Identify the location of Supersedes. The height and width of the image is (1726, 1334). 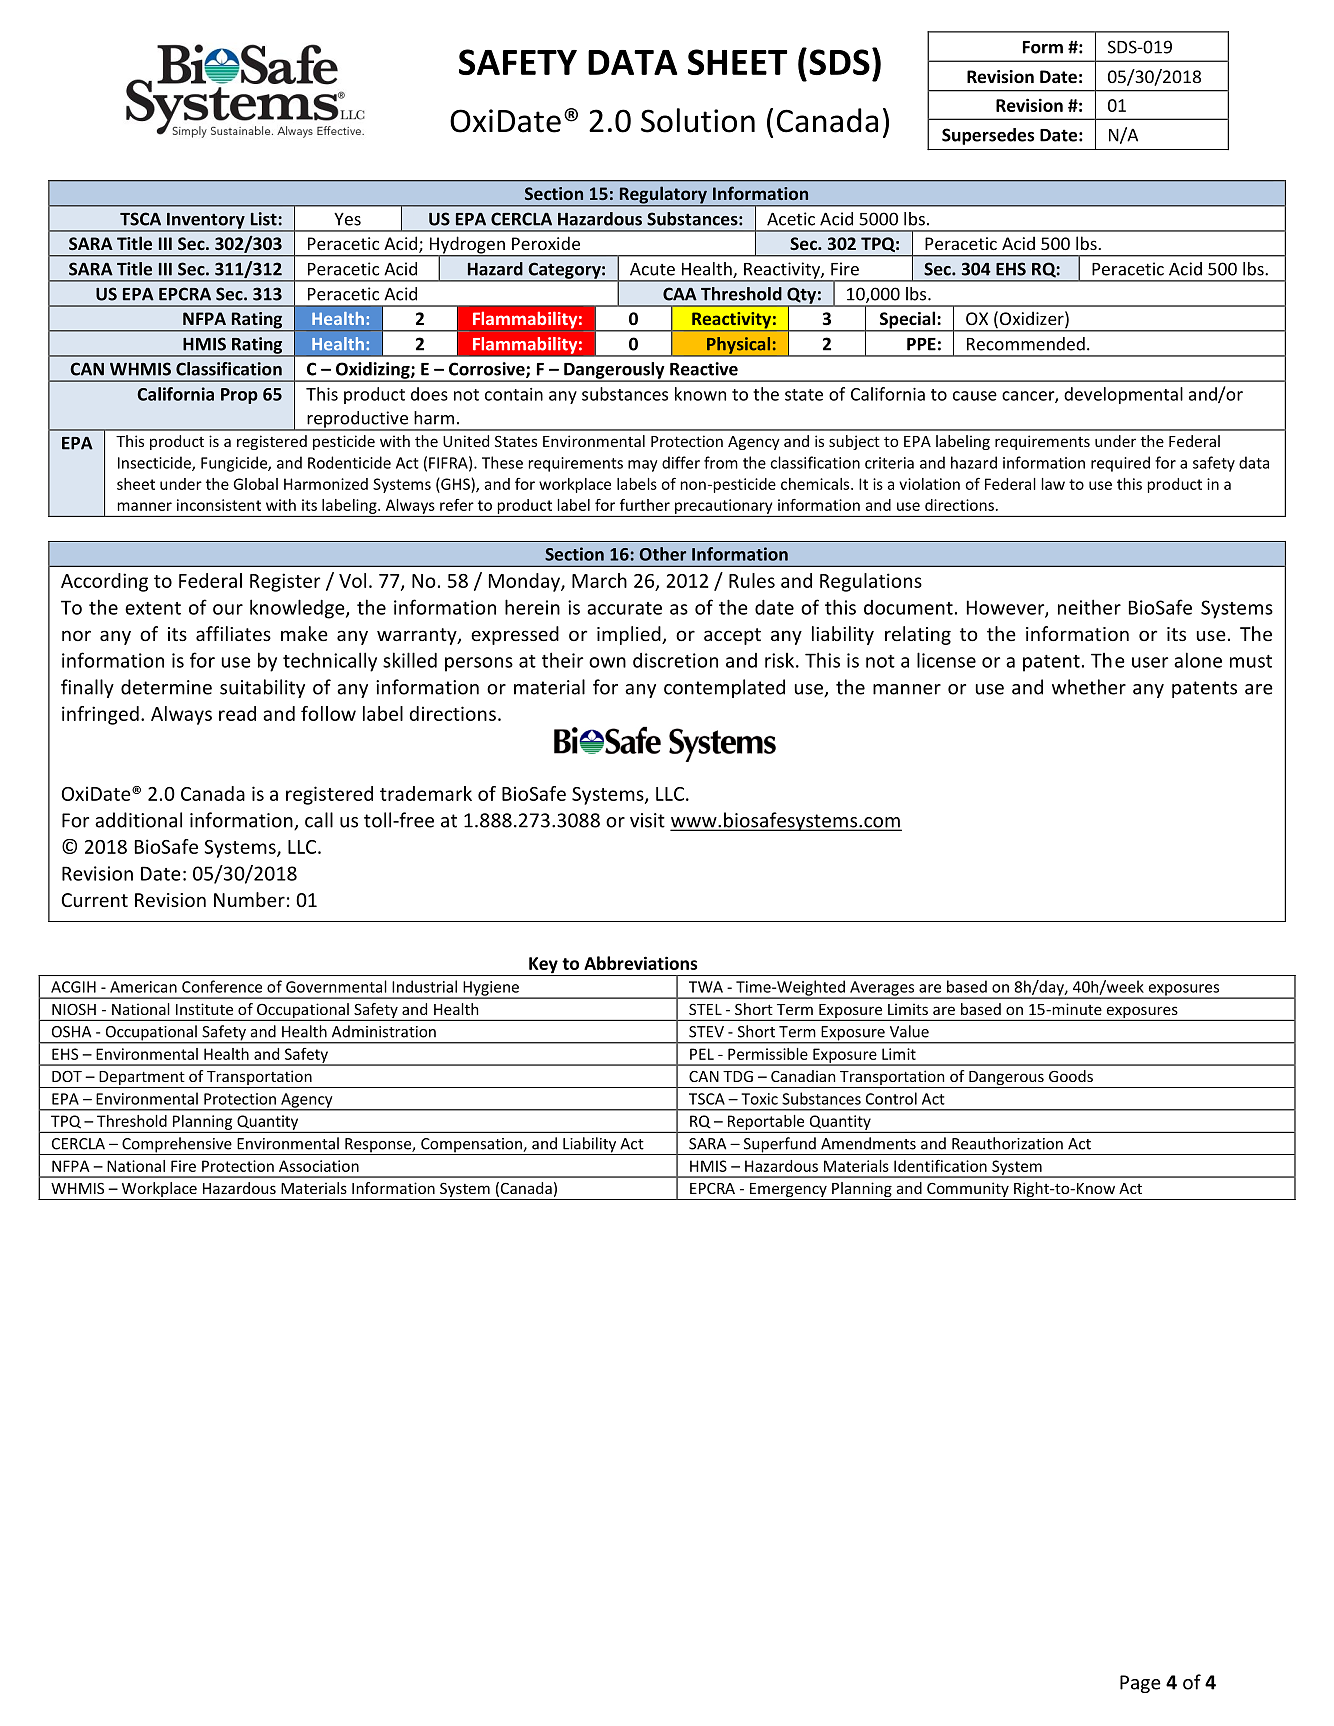
(988, 136).
